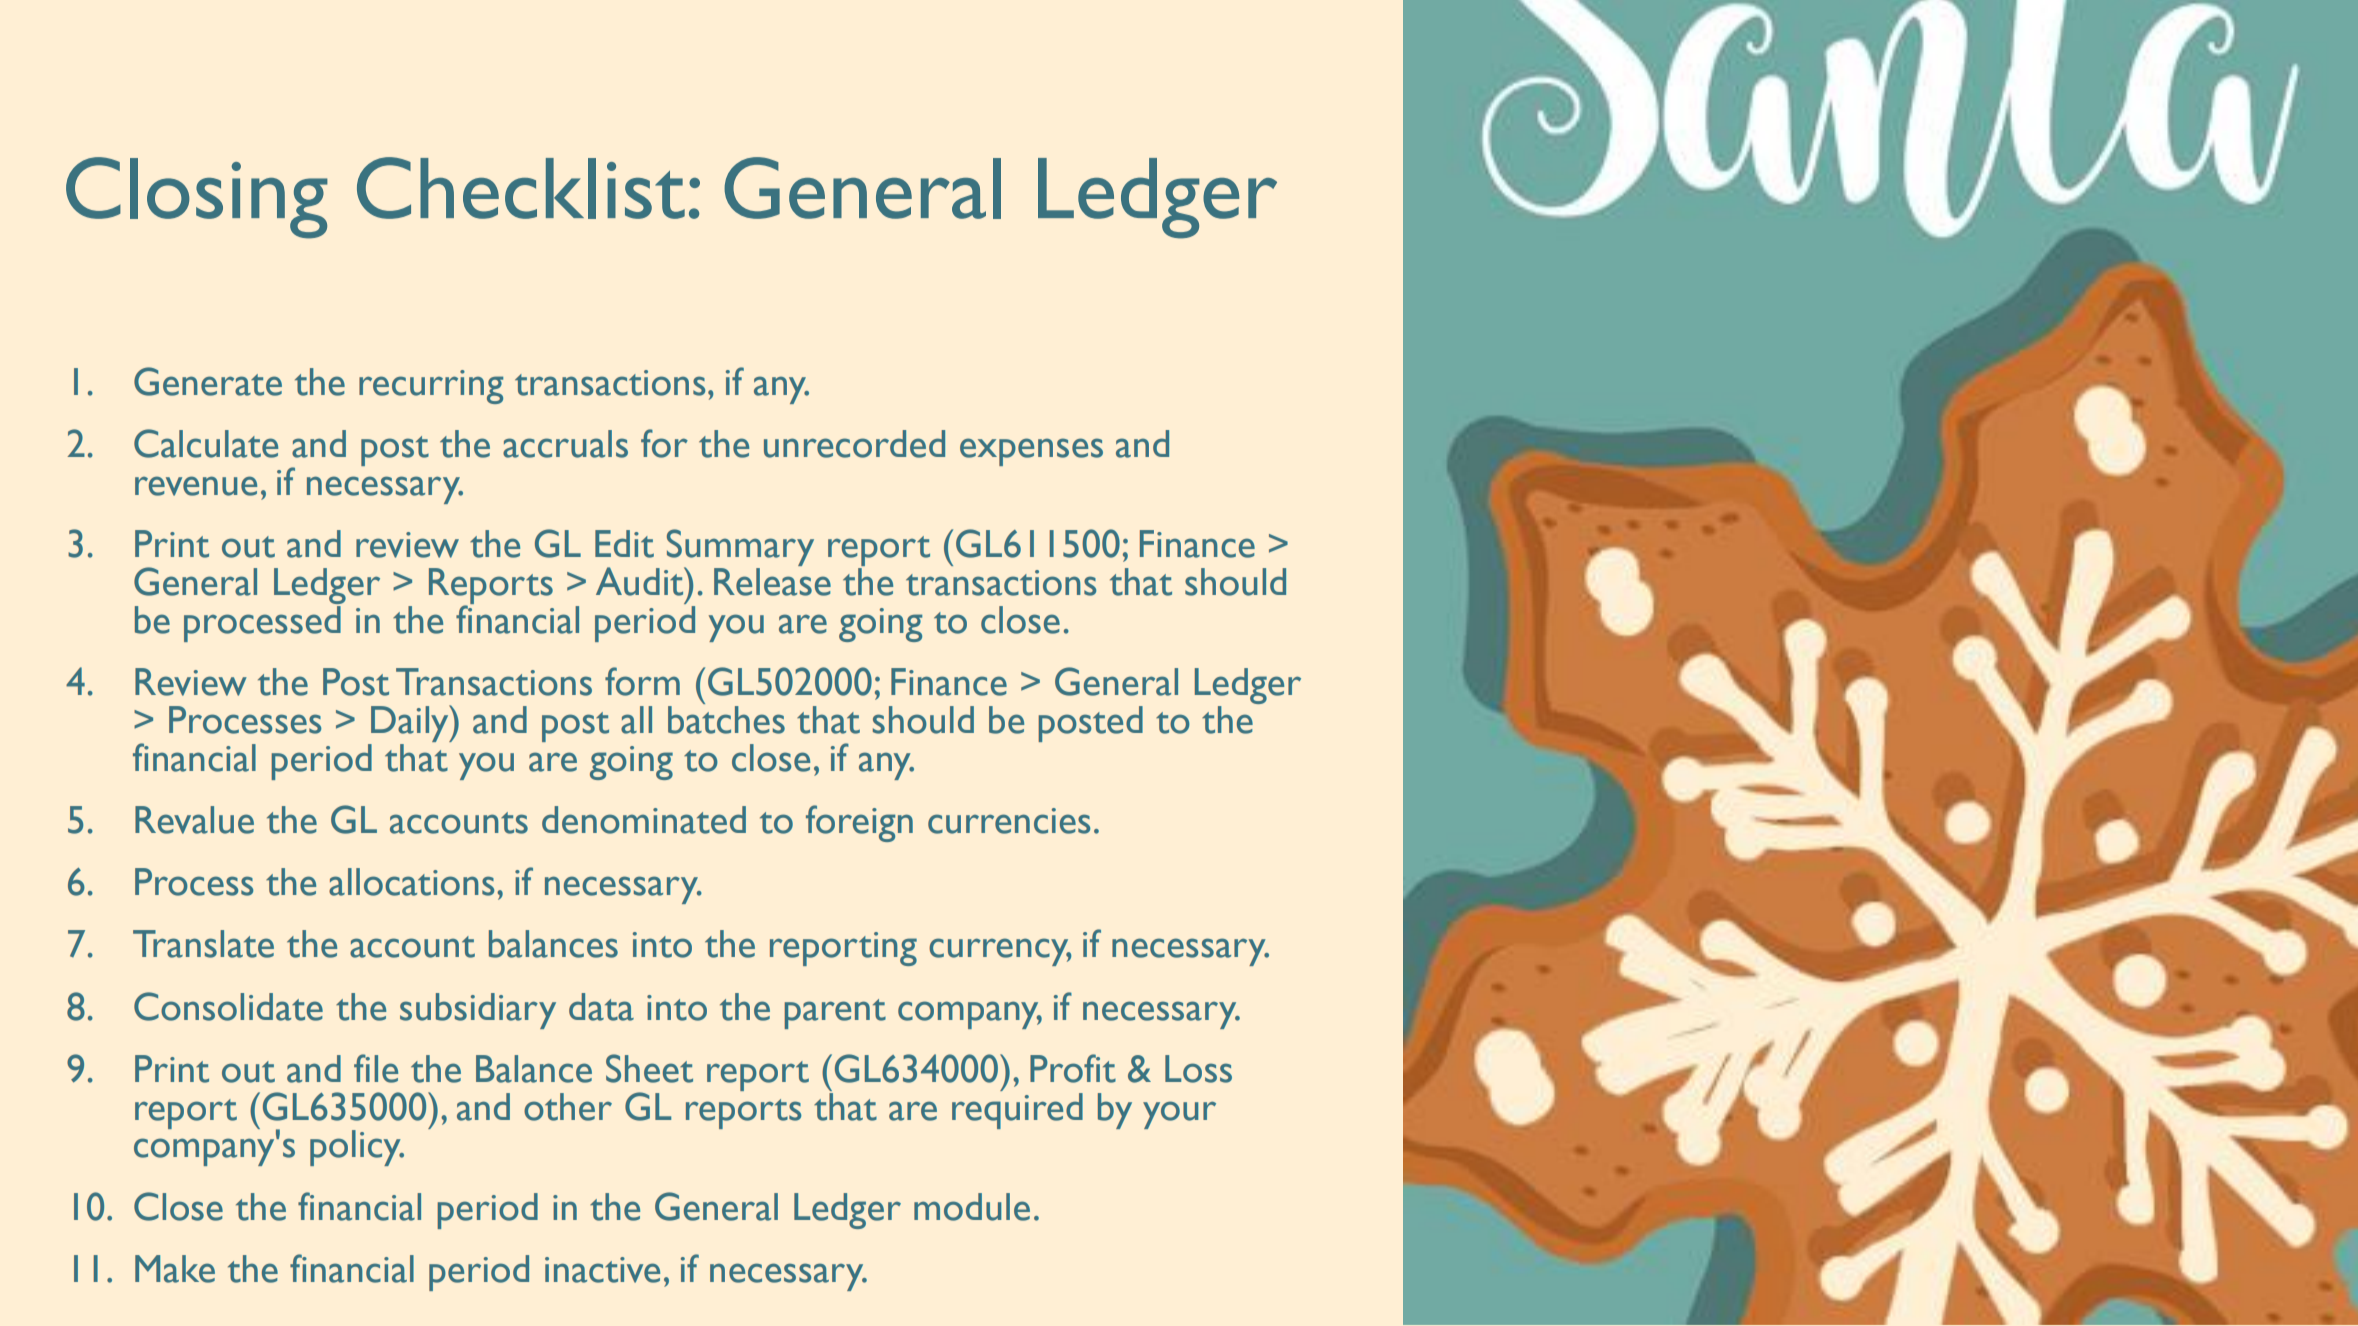  What do you see at coordinates (726, 720) in the screenshot?
I see `batches` at bounding box center [726, 720].
